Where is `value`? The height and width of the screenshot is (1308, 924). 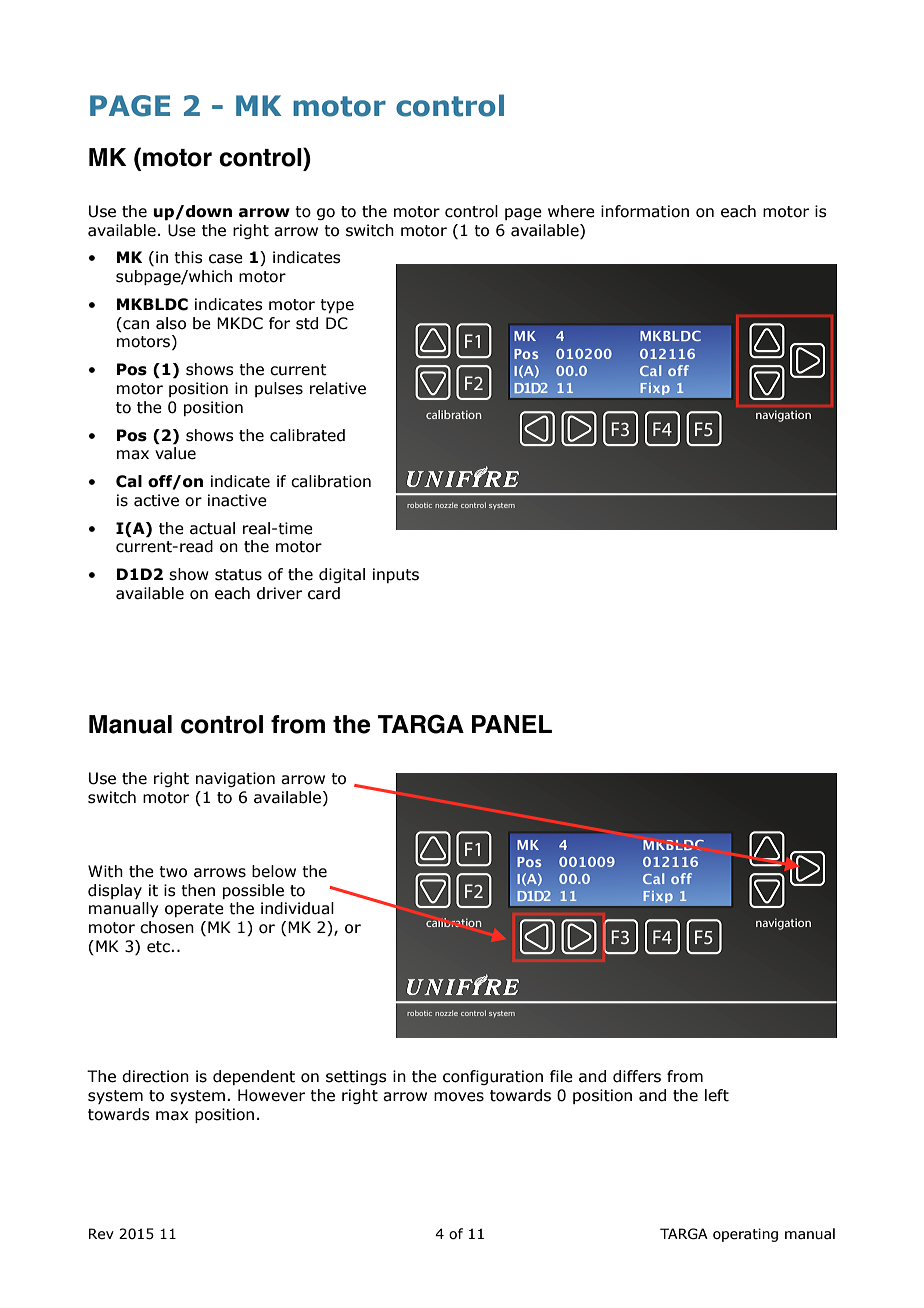
value is located at coordinates (175, 453).
